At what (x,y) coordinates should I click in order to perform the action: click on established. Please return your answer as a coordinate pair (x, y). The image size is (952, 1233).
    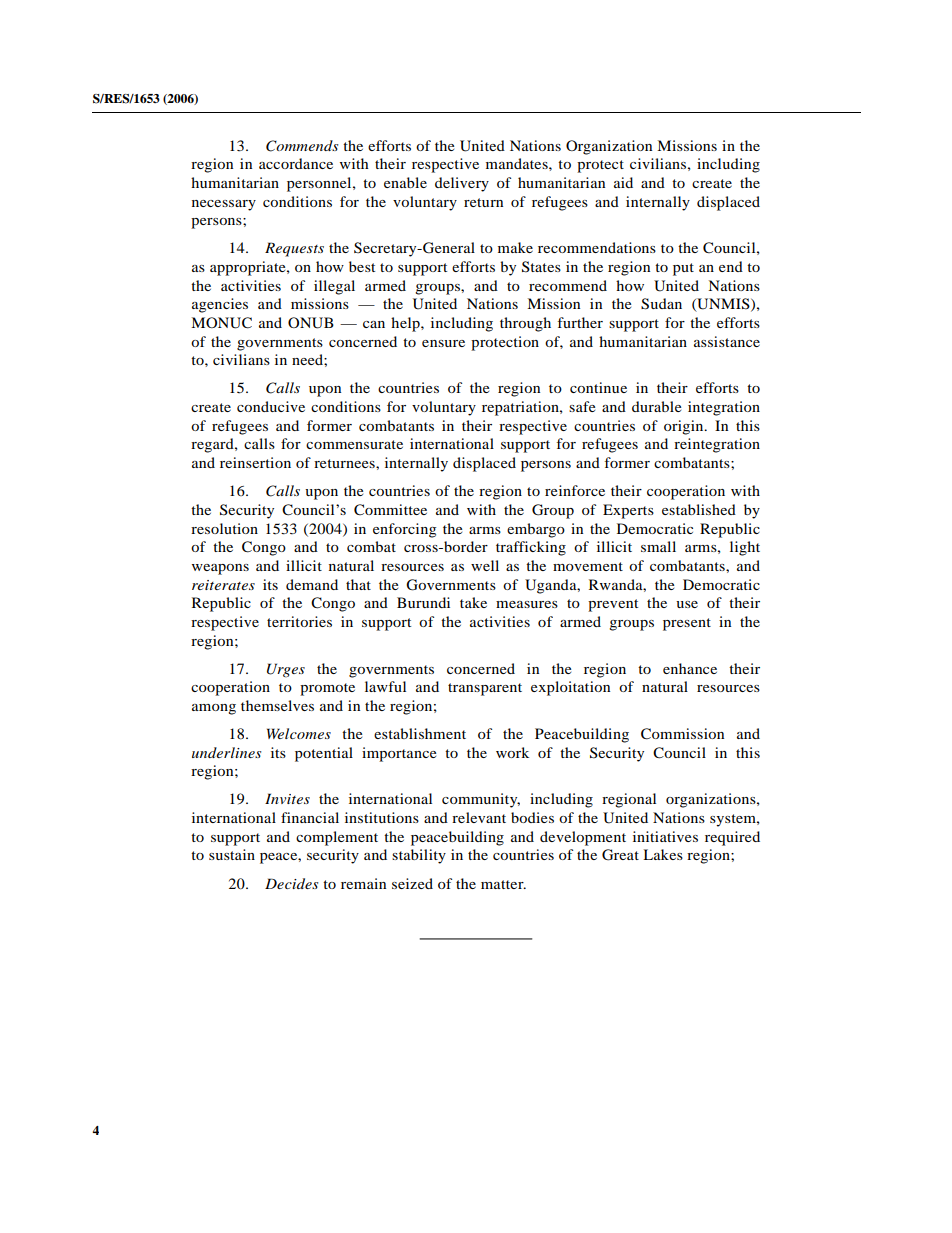
    Looking at the image, I should click on (699, 509).
